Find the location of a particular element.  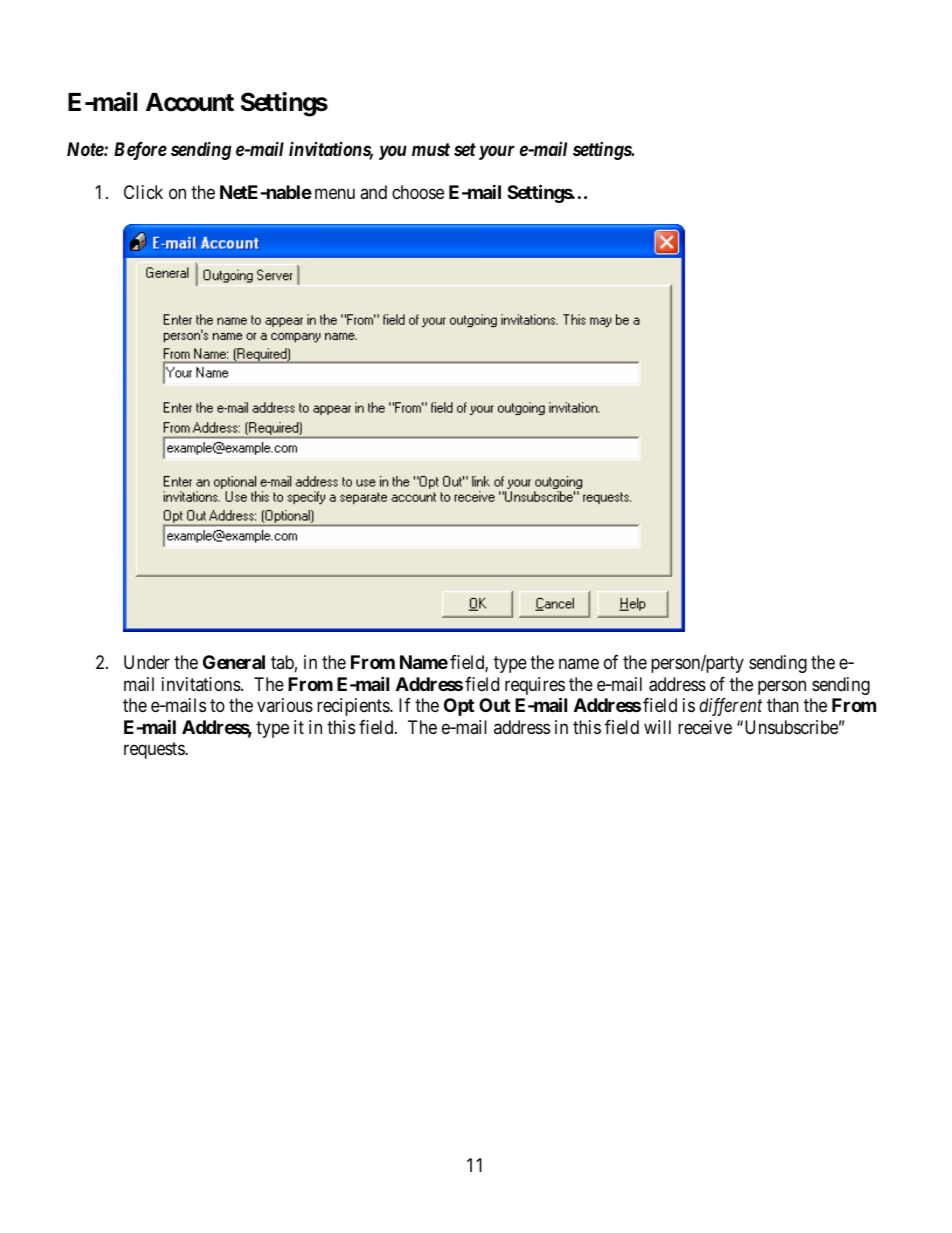

choose is located at coordinates (418, 192).
